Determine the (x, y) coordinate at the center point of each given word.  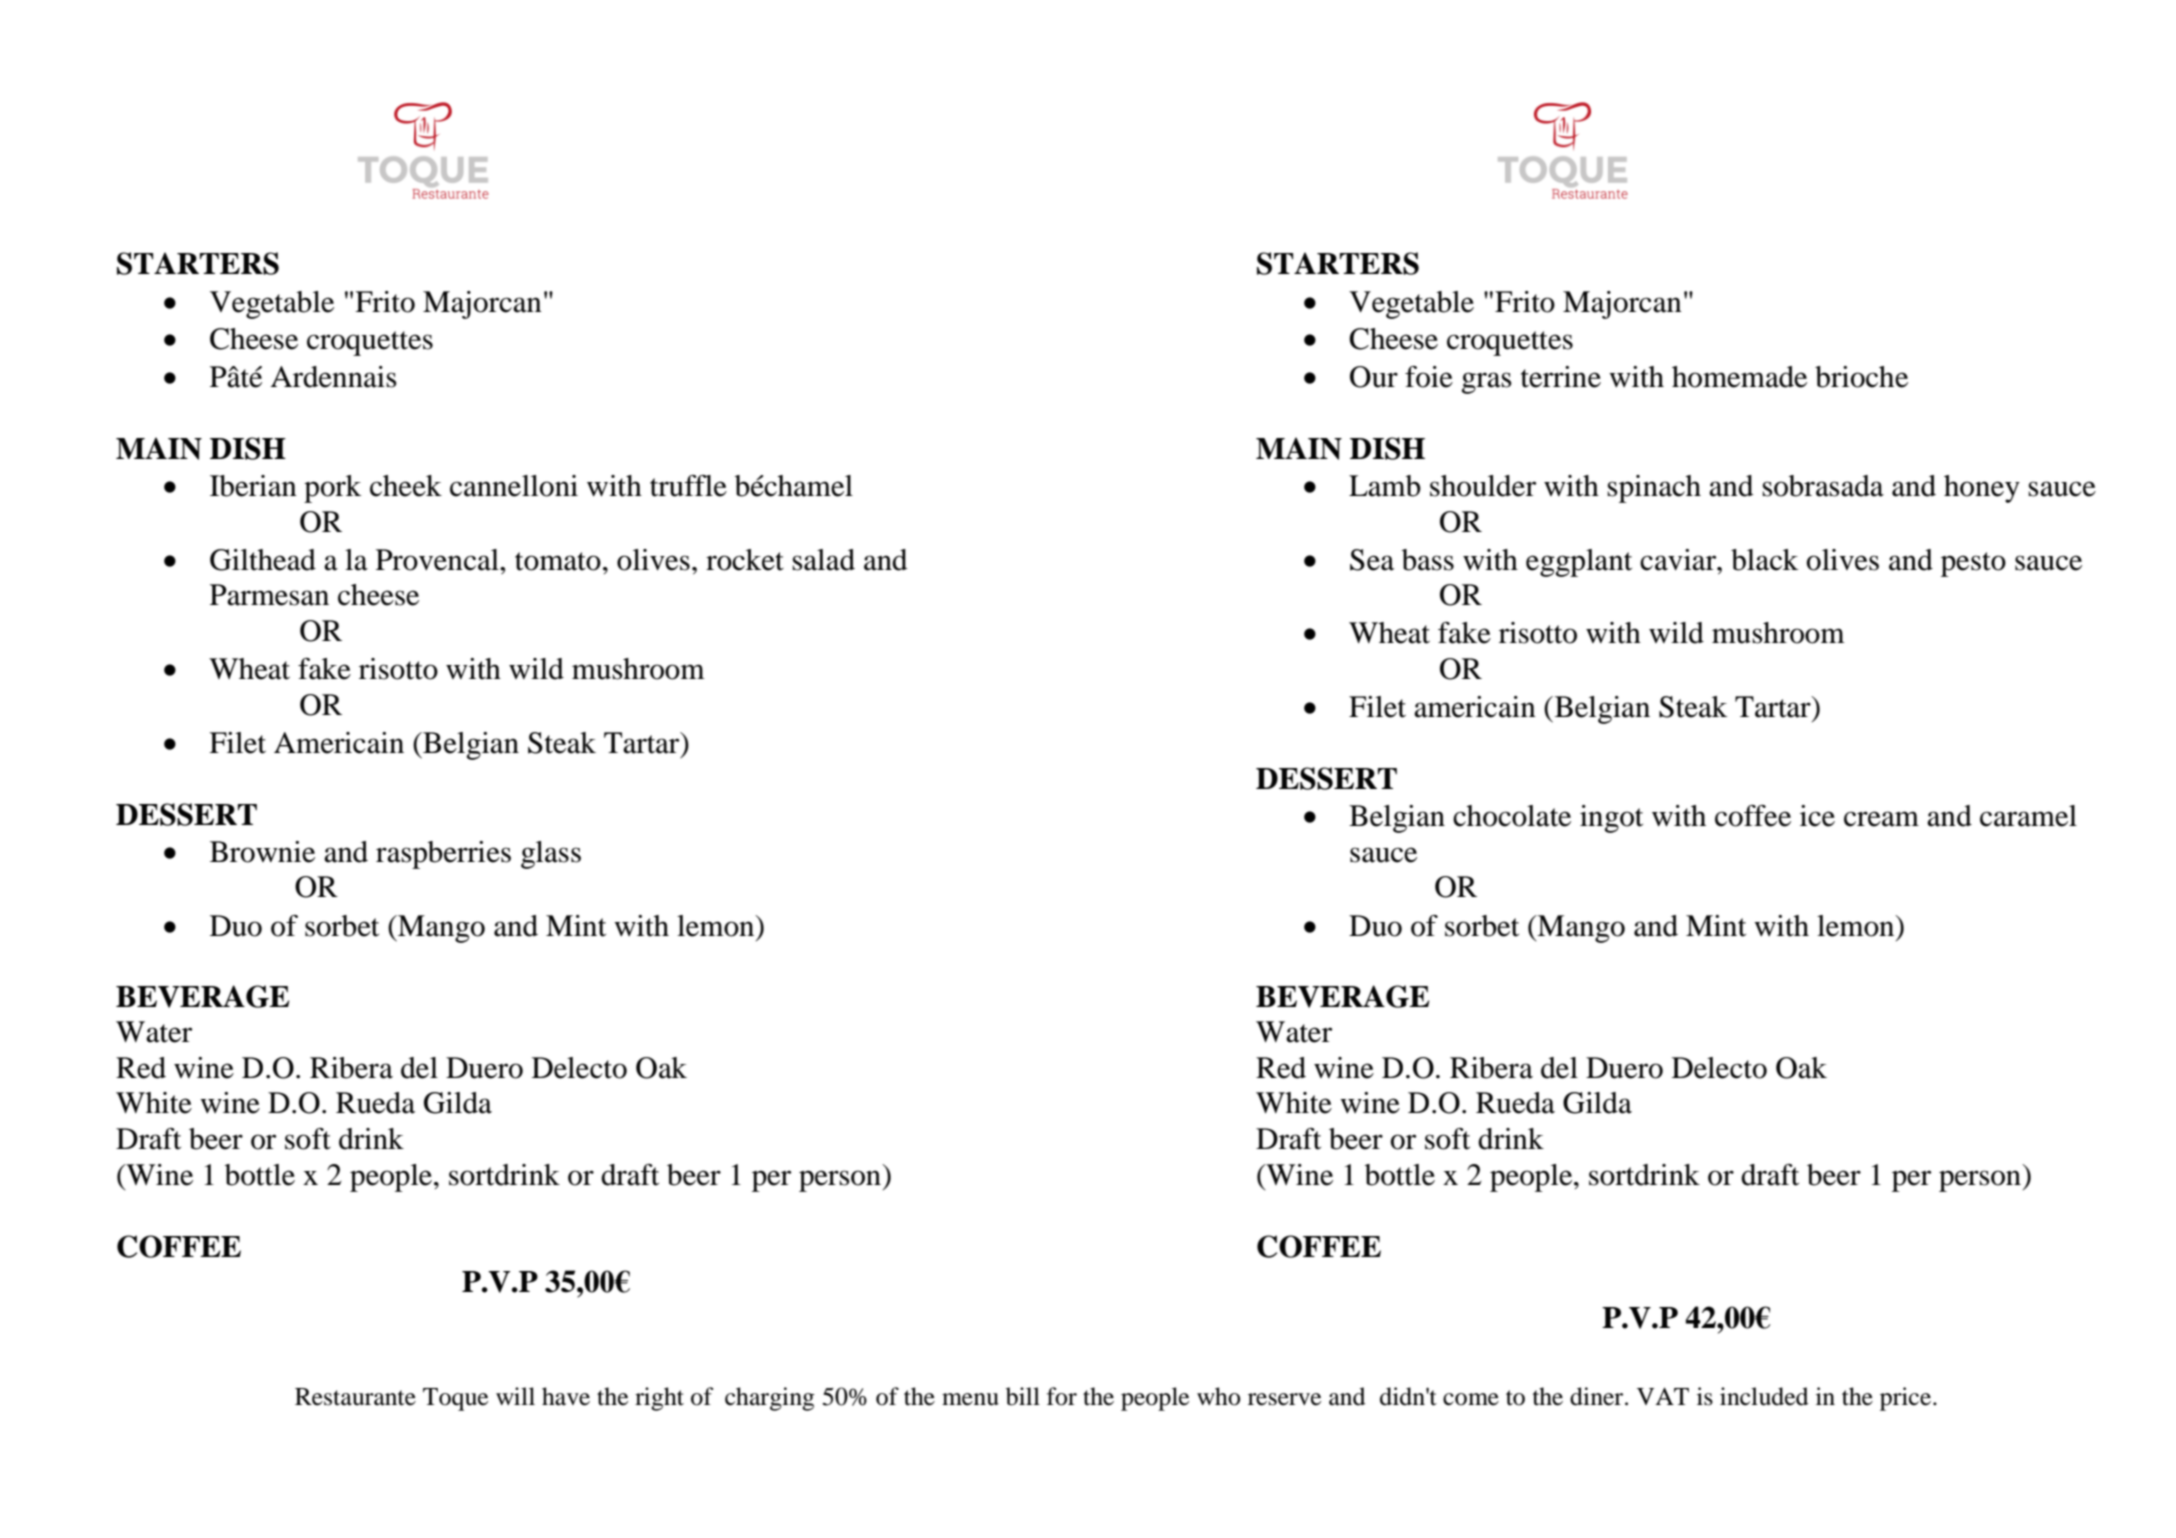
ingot (1611, 819)
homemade (1739, 377)
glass (551, 855)
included (1764, 1396)
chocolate (1512, 816)
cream (1881, 819)
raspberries (443, 855)
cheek (406, 486)
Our (1374, 377)
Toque (455, 1399)
